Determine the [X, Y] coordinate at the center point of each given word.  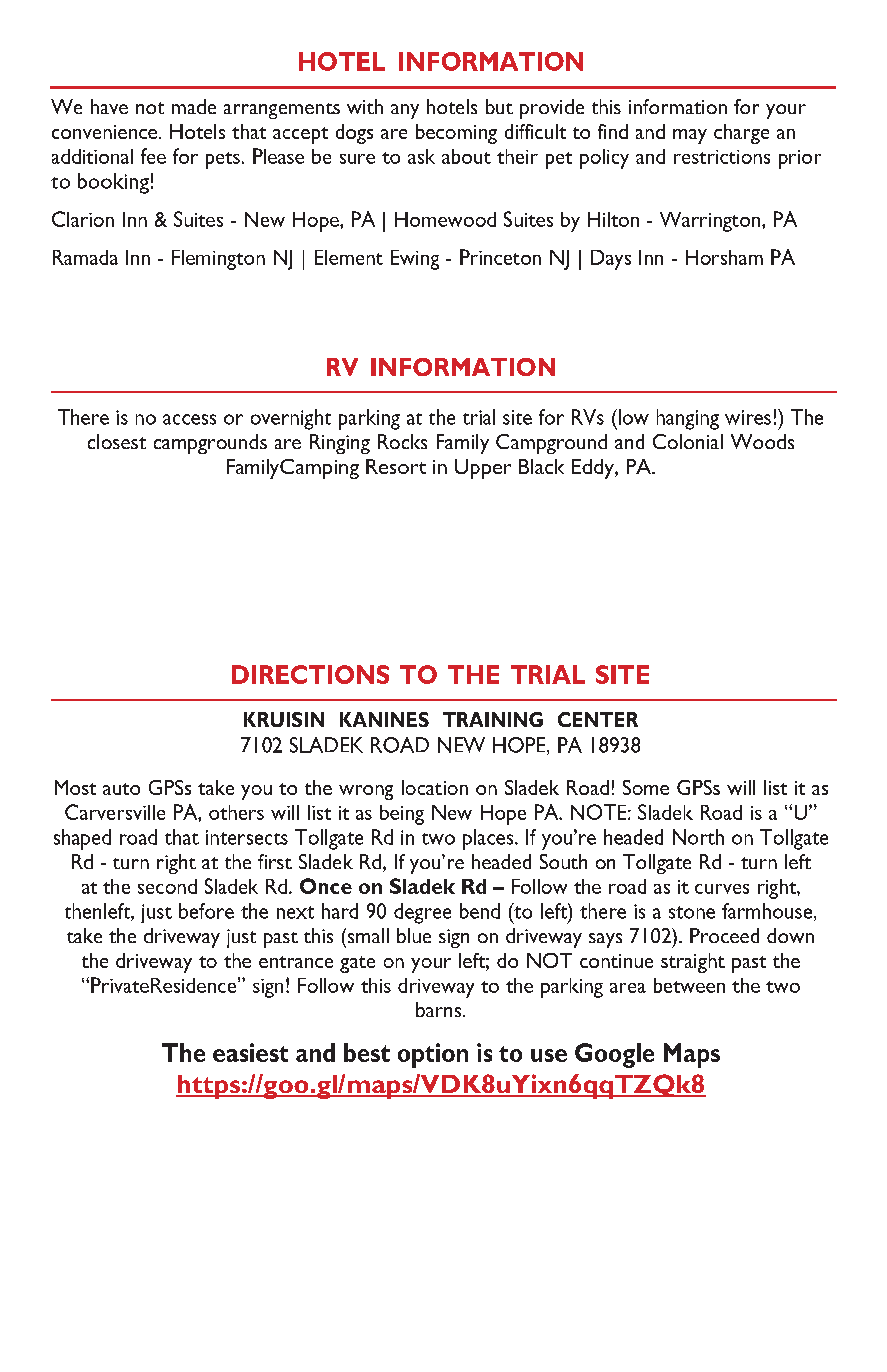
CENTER [598, 719]
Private [120, 985]
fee [153, 156]
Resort [396, 466]
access [189, 419]
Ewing [415, 260]
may [690, 136]
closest [117, 441]
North [698, 837]
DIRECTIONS [310, 674]
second [167, 886]
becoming [456, 134]
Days [611, 260]
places [489, 839]
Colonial [688, 441]
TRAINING [493, 719]
